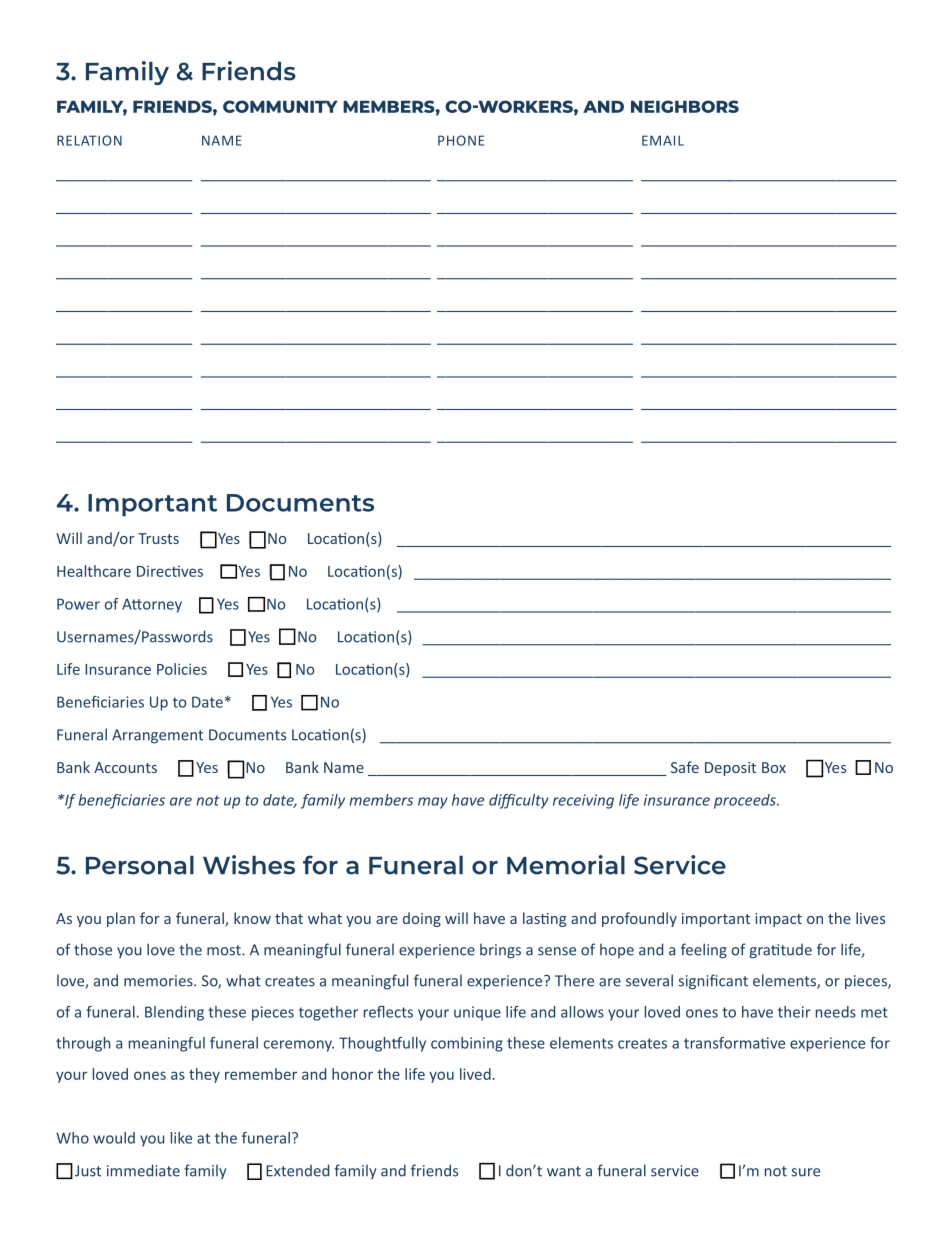 The image size is (952, 1233). I want to click on impact, so click(778, 920).
